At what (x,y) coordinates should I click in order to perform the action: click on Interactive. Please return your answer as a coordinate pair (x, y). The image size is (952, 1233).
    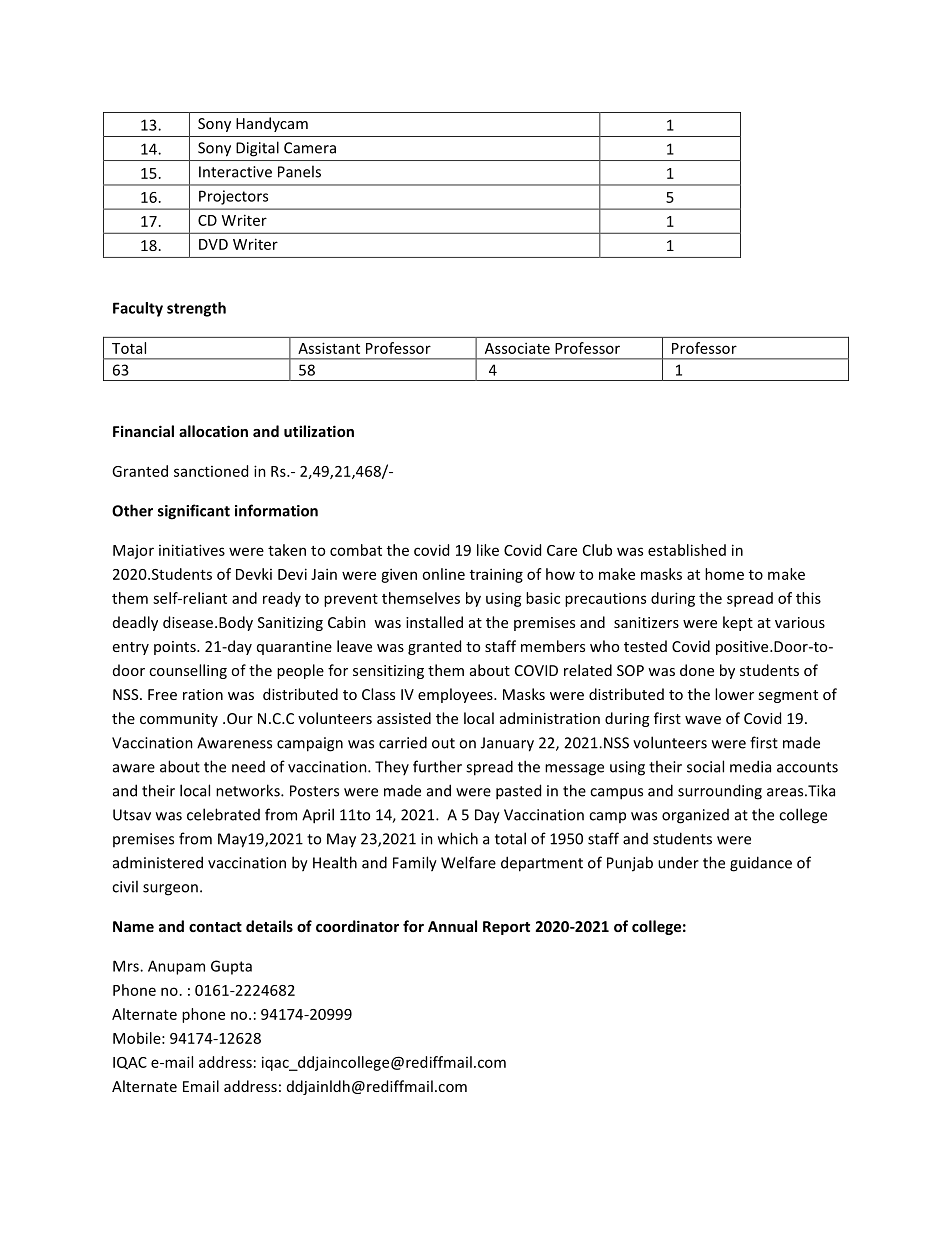
    Looking at the image, I should click on (235, 172).
